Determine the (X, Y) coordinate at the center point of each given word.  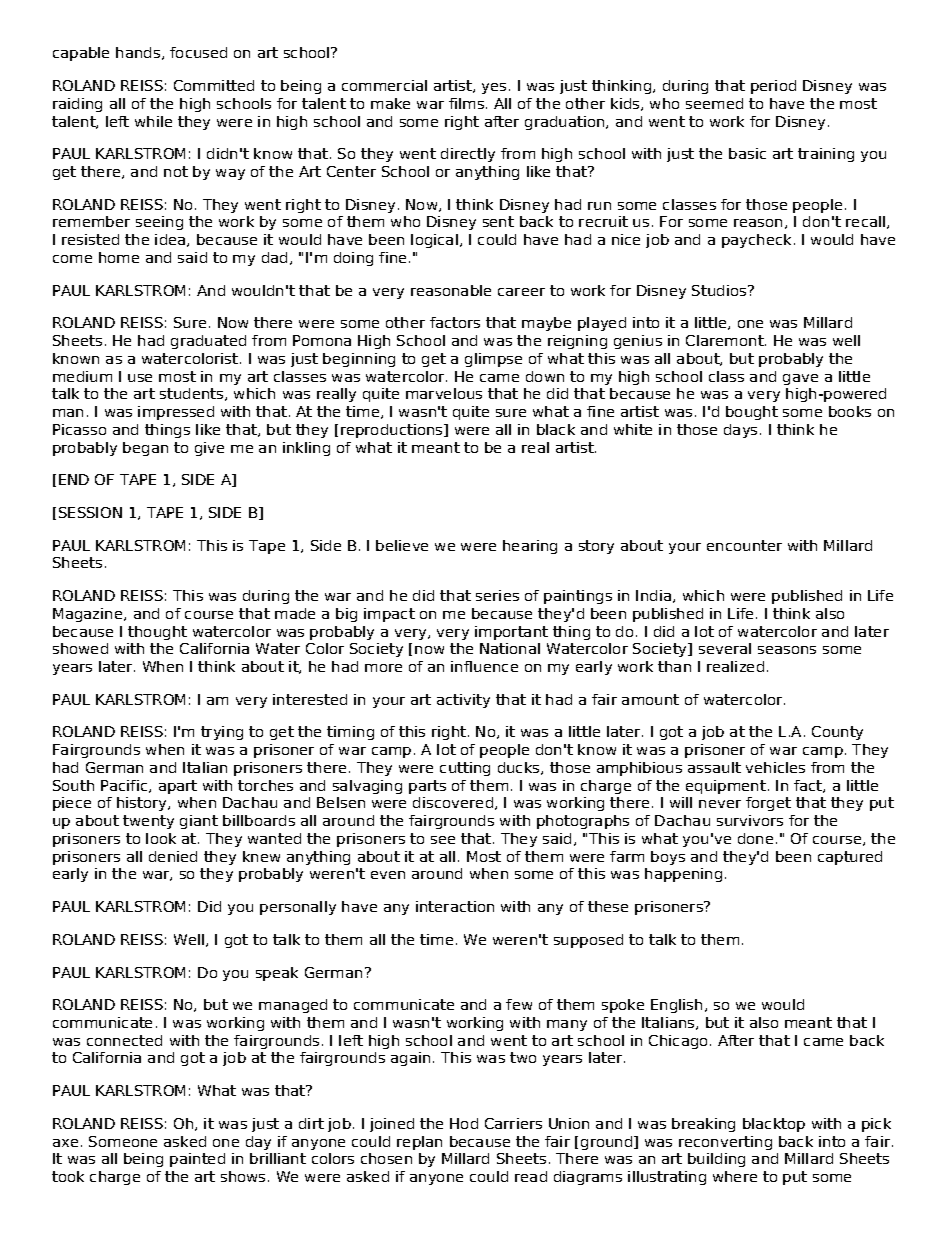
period (773, 87)
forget (768, 804)
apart (178, 787)
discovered (453, 802)
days (740, 431)
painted (197, 1160)
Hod (464, 1123)
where (735, 1176)
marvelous (444, 393)
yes (494, 88)
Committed (214, 85)
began (145, 449)
